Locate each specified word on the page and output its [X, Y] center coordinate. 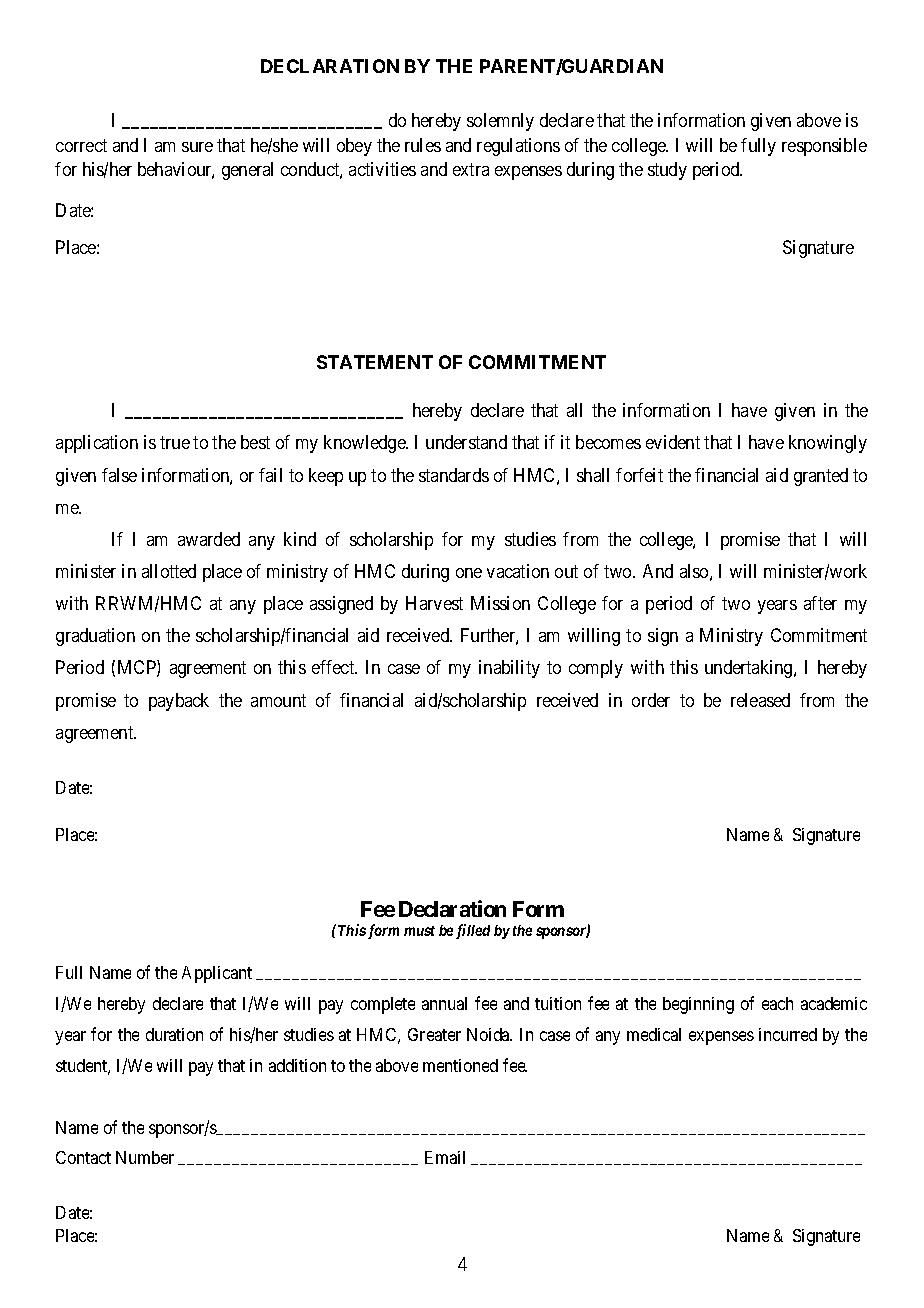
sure [197, 147]
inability [509, 669]
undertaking [750, 669]
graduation [95, 637]
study [667, 171]
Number [145, 1157]
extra [471, 170]
